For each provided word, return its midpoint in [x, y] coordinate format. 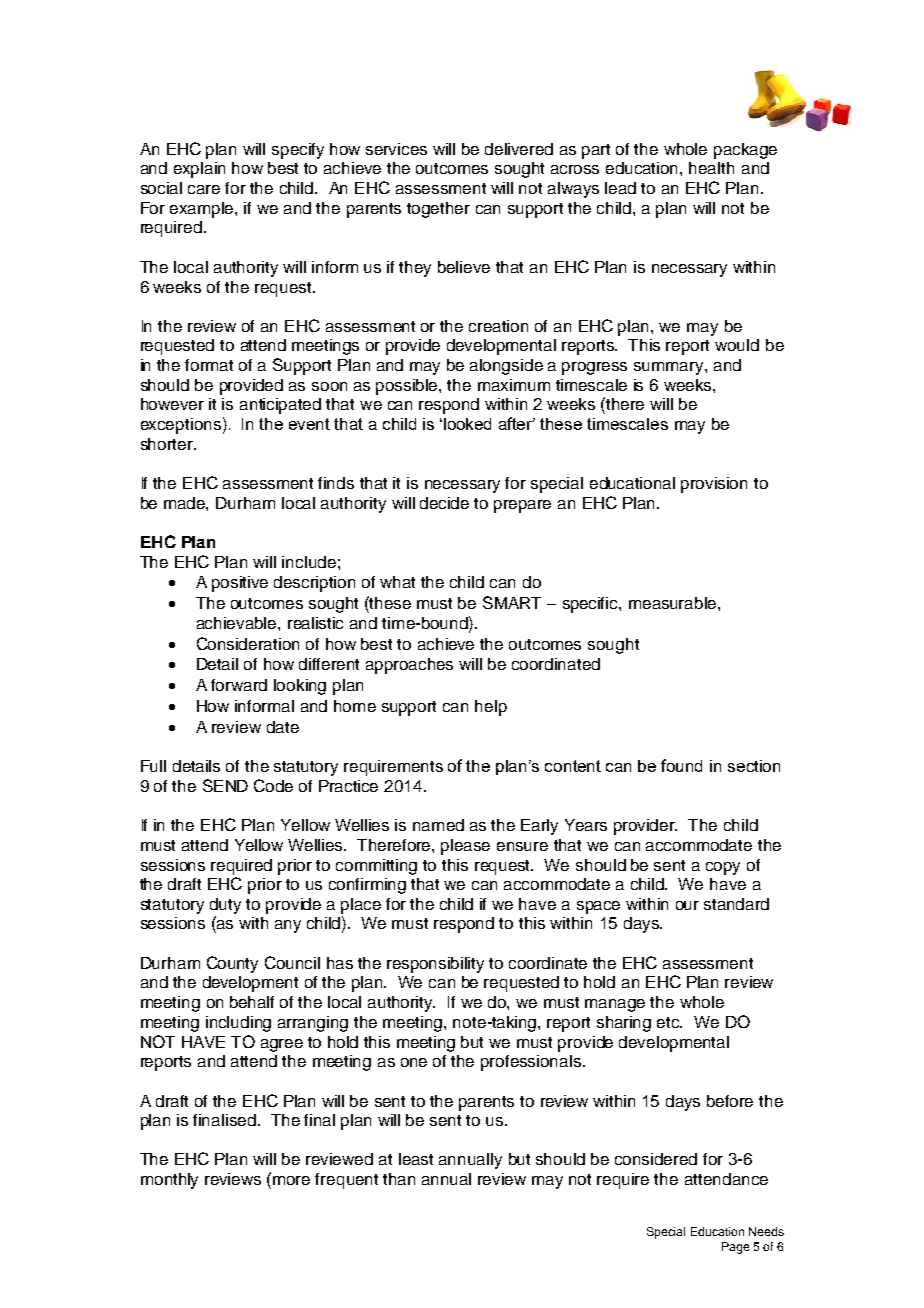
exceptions [181, 426]
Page [735, 1248]
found [681, 765]
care [204, 189]
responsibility [435, 965]
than [399, 1179]
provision [714, 485]
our [687, 905]
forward [239, 685]
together [438, 210]
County [232, 964]
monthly [169, 1181]
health [711, 168]
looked [467, 424]
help [491, 708]
